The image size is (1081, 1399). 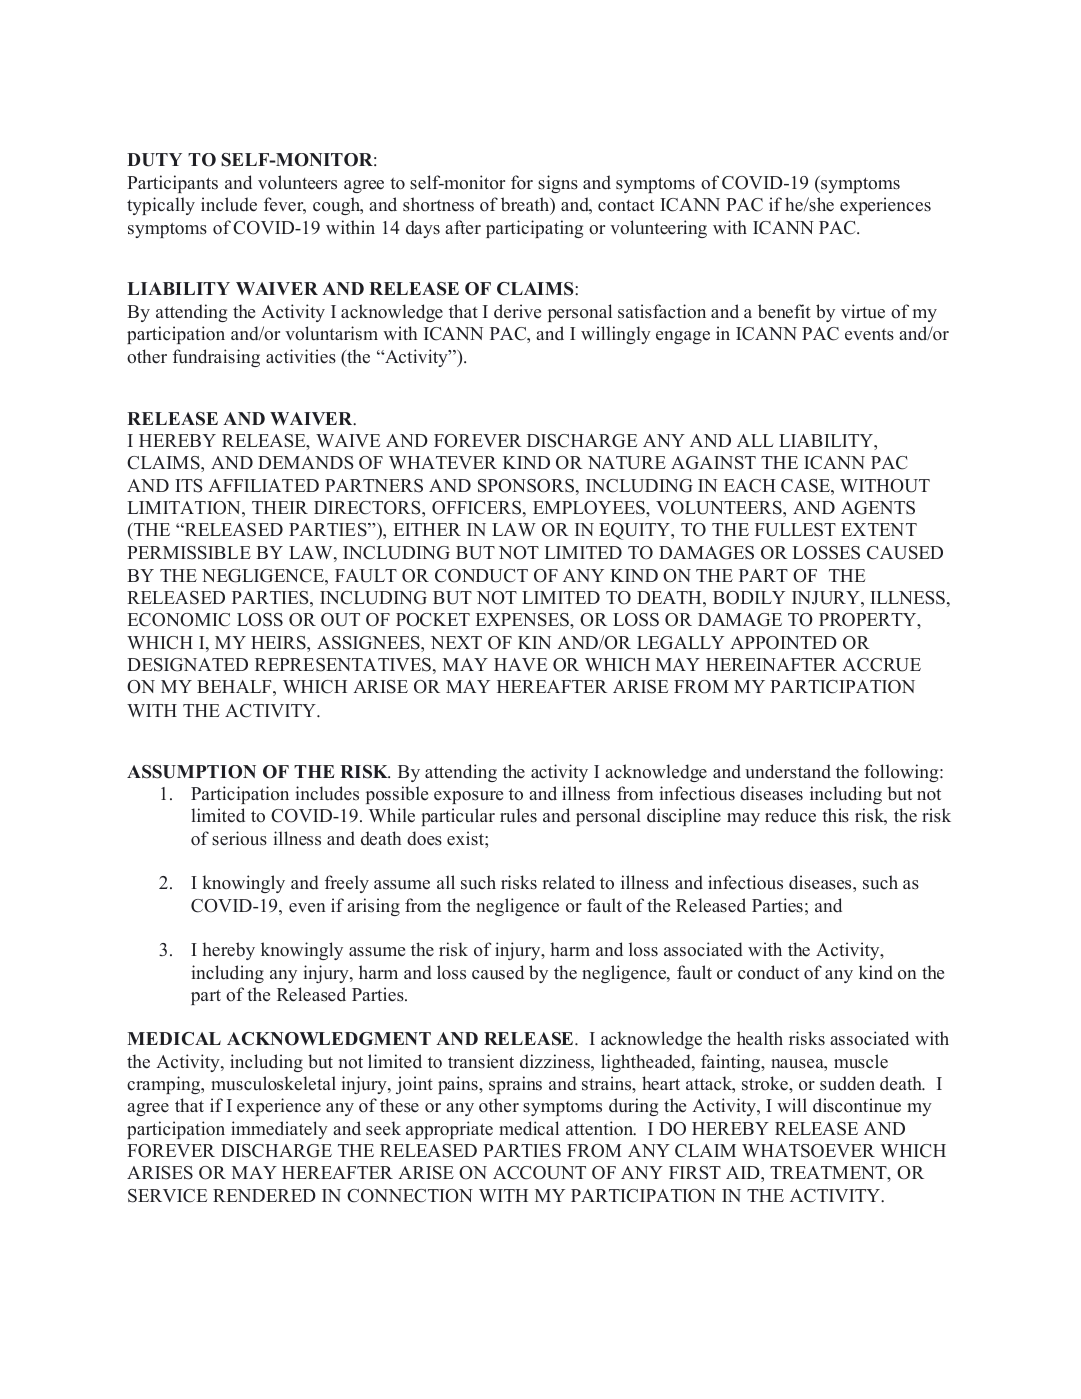 I want to click on RENDERED, so click(x=264, y=1195).
